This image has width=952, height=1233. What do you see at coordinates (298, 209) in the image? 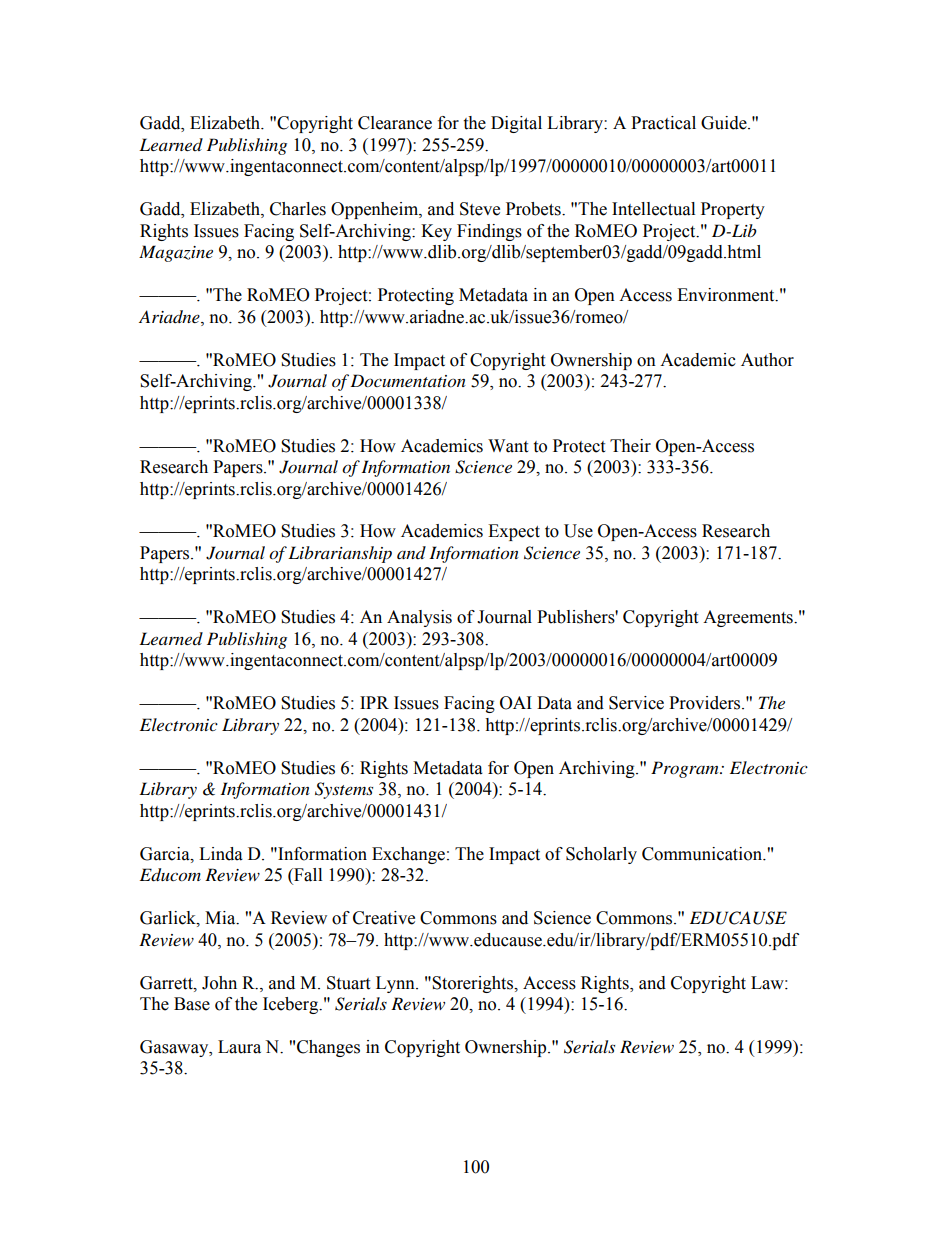
I see `Charles` at bounding box center [298, 209].
